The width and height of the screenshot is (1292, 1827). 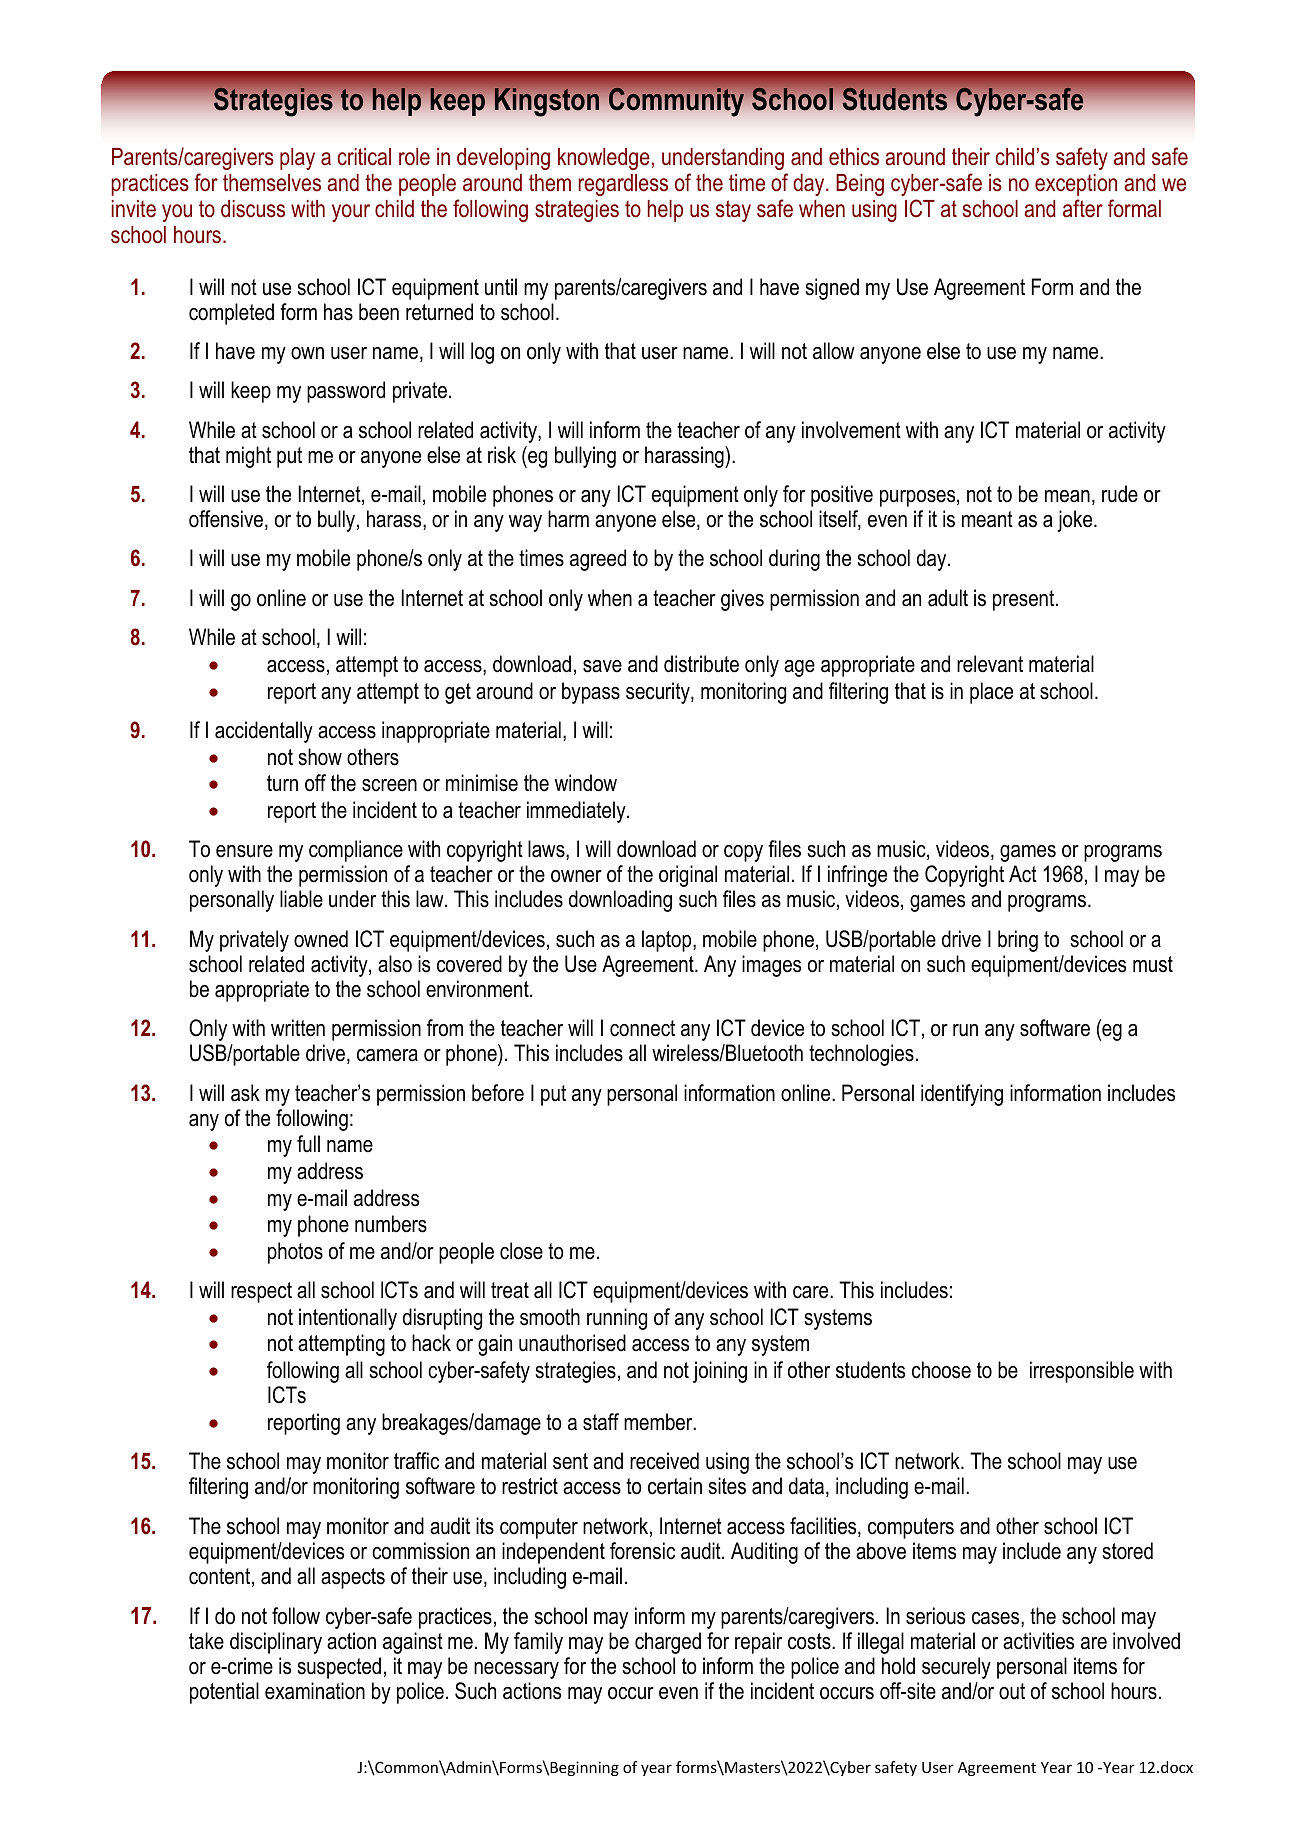 I want to click on discuss, so click(x=253, y=209).
